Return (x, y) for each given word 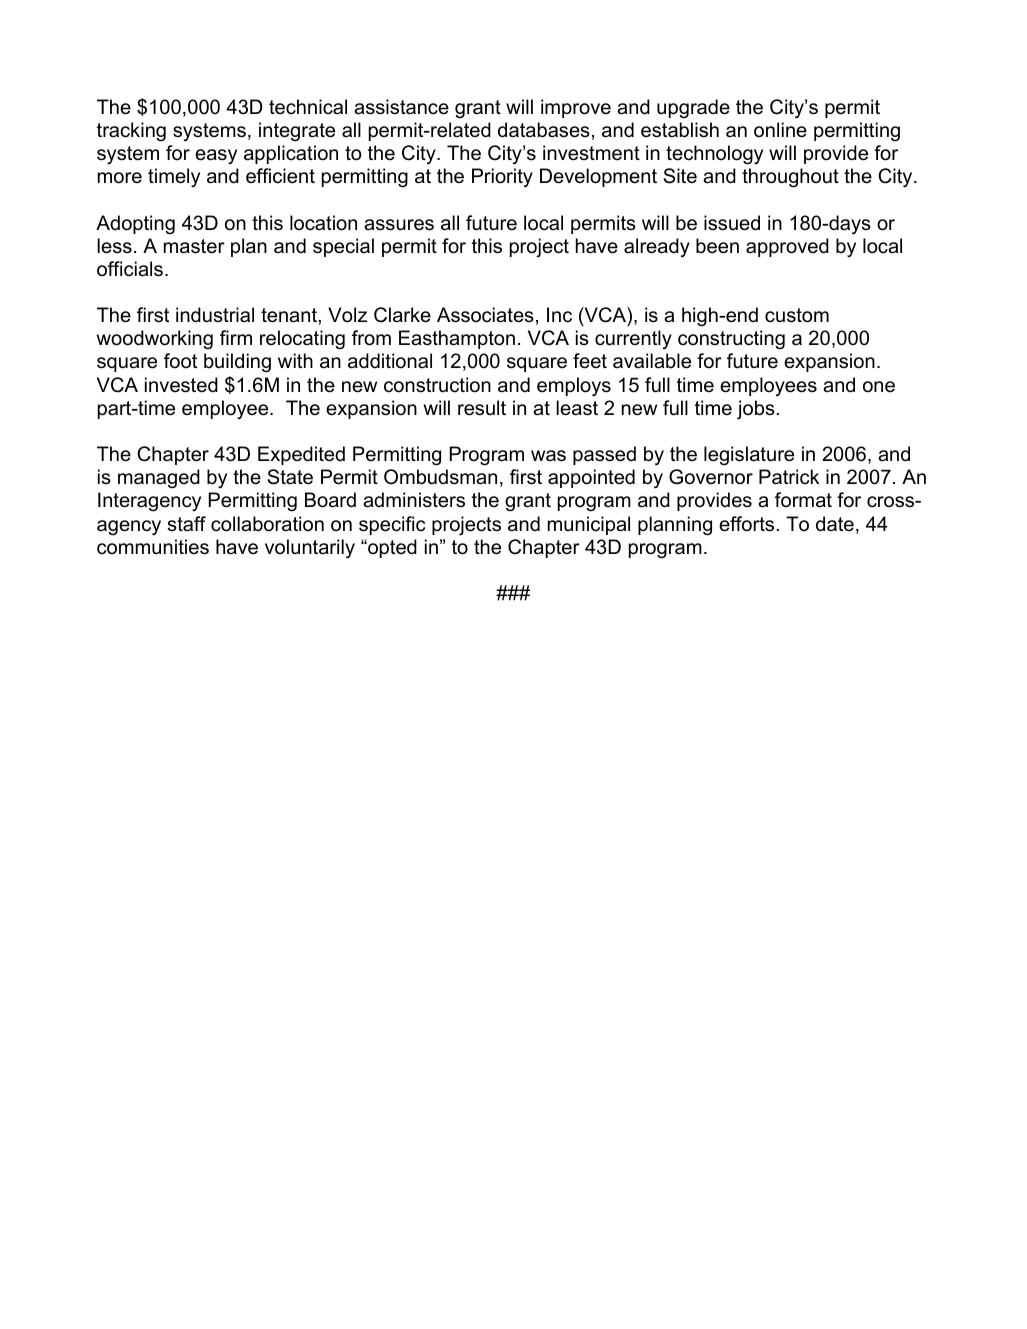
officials (130, 269)
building (237, 363)
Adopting (135, 224)
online (780, 130)
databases (544, 130)
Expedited (301, 455)
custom (797, 315)
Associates (485, 315)
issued (732, 223)
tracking (131, 131)
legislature (749, 456)
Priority (502, 177)
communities (153, 547)
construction (437, 385)
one (879, 387)
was (548, 456)
